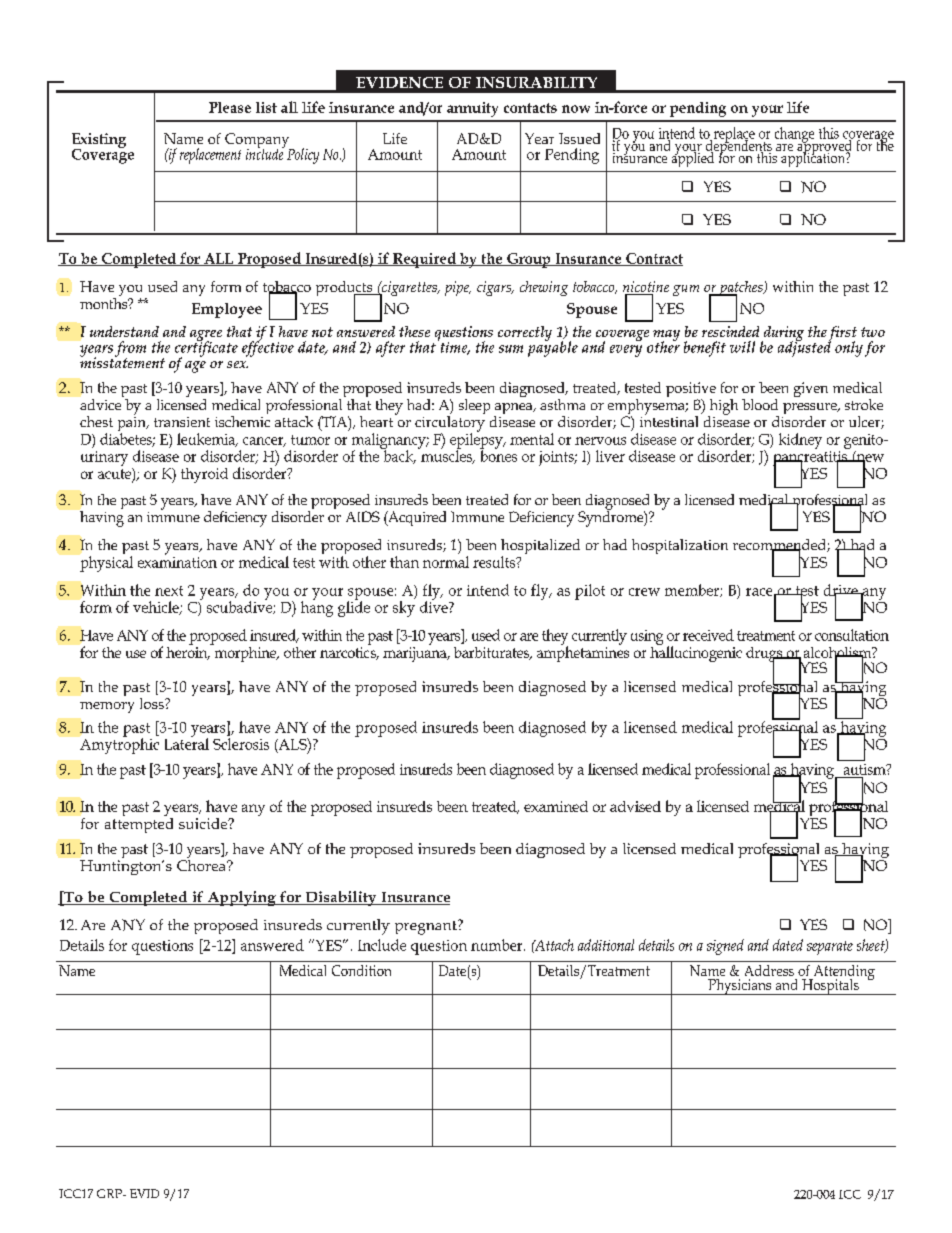 The width and height of the screenshot is (952, 1233). I want to click on drugs, so click(765, 656).
